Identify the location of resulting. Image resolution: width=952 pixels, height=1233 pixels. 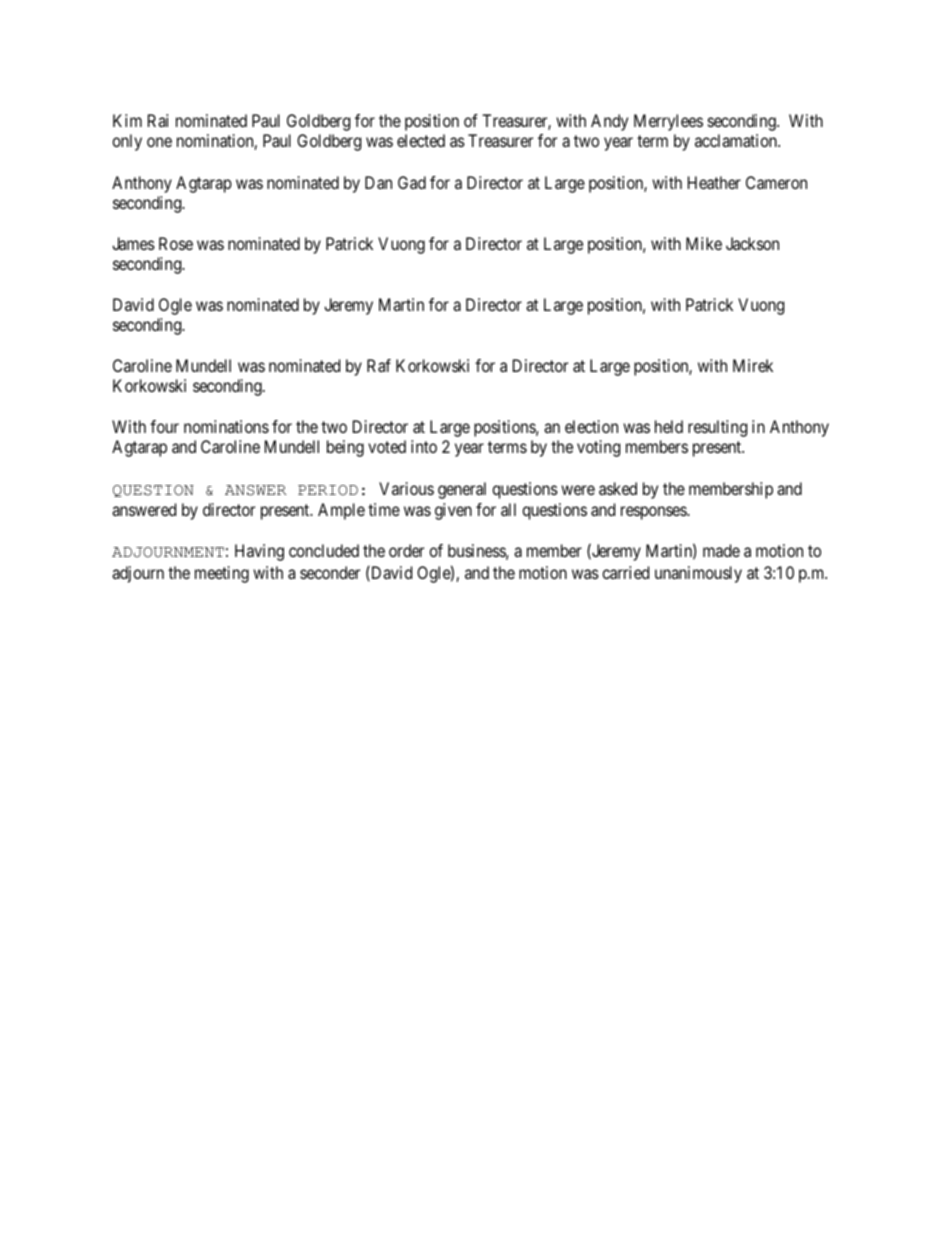
(717, 428).
